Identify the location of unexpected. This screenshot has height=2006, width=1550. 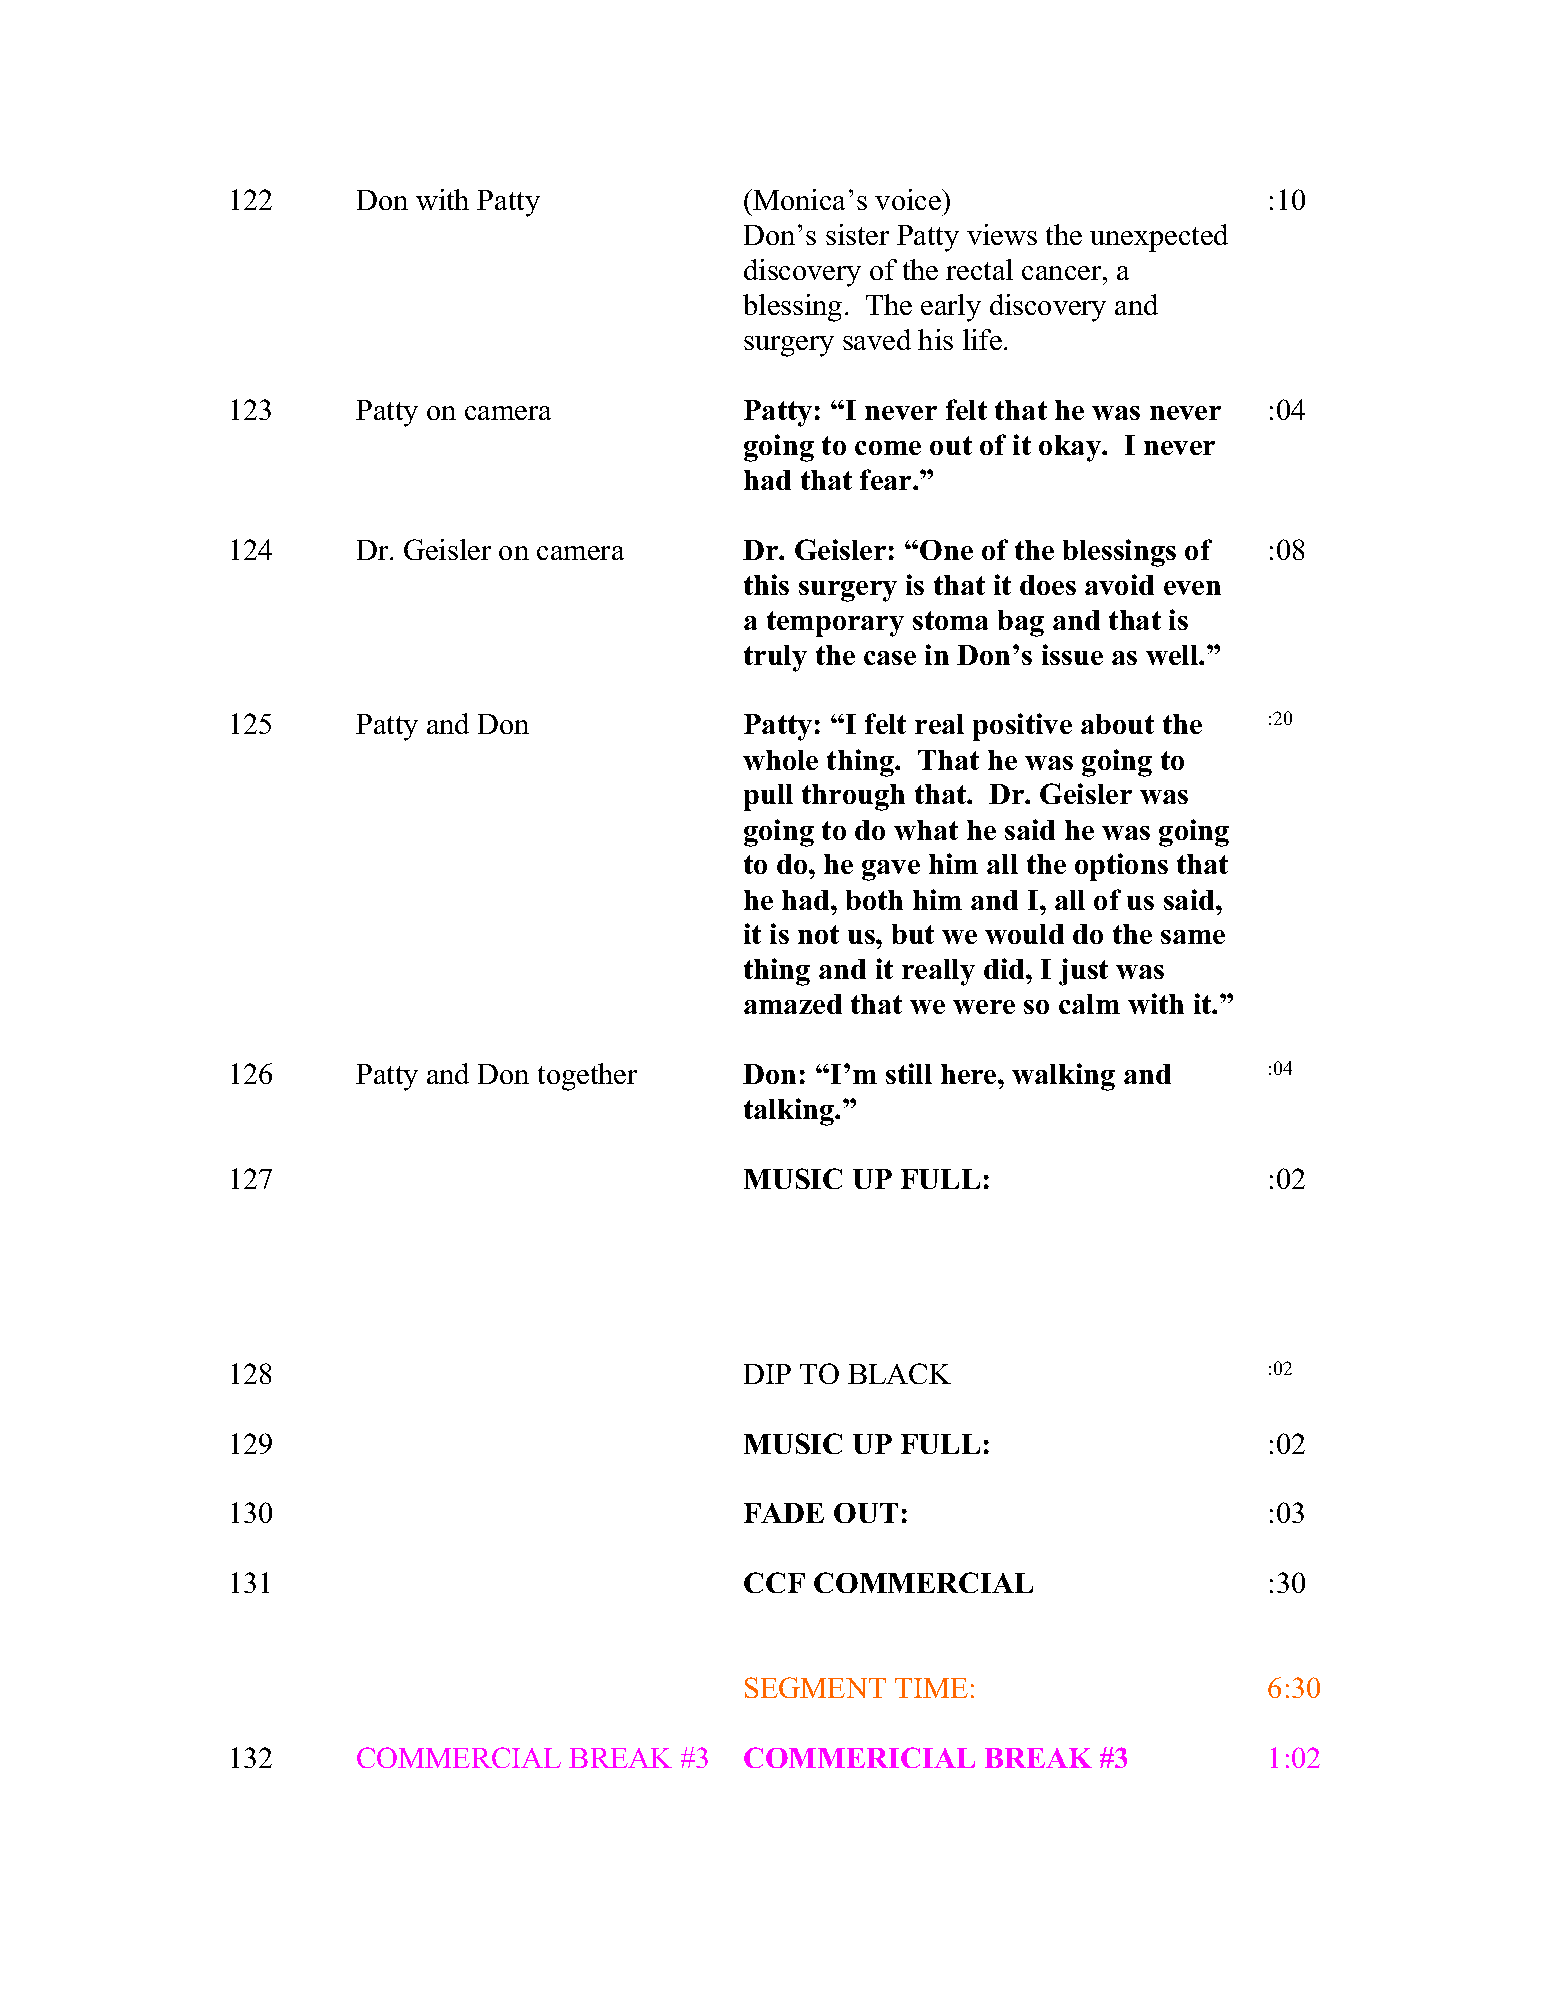
(1159, 238).
